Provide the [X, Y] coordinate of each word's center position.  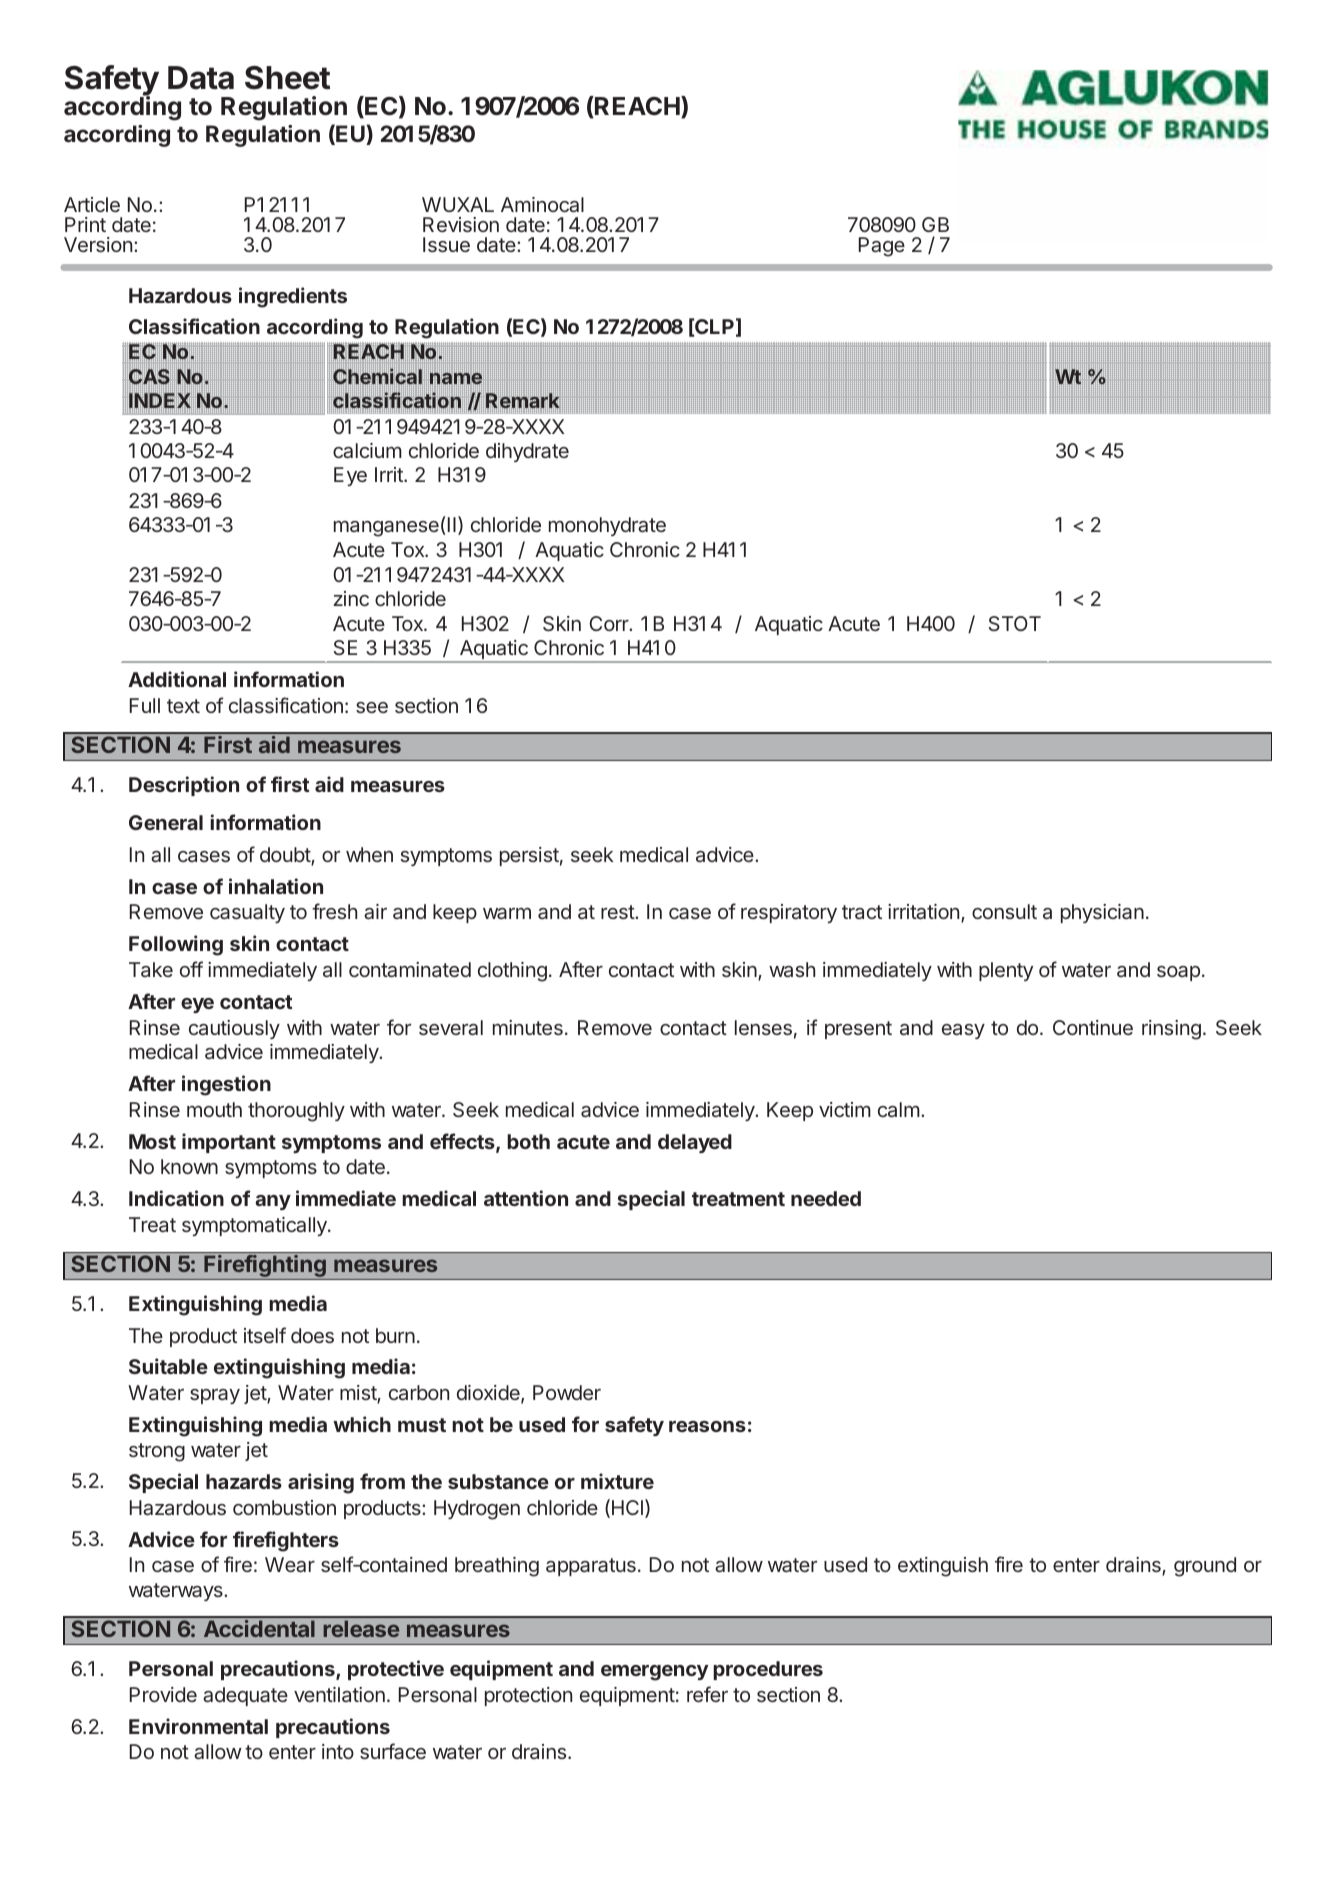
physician [1102, 913]
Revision [461, 224]
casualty [247, 913]
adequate [245, 1696]
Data [201, 78]
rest [618, 912]
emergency [654, 1673]
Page [882, 247]
